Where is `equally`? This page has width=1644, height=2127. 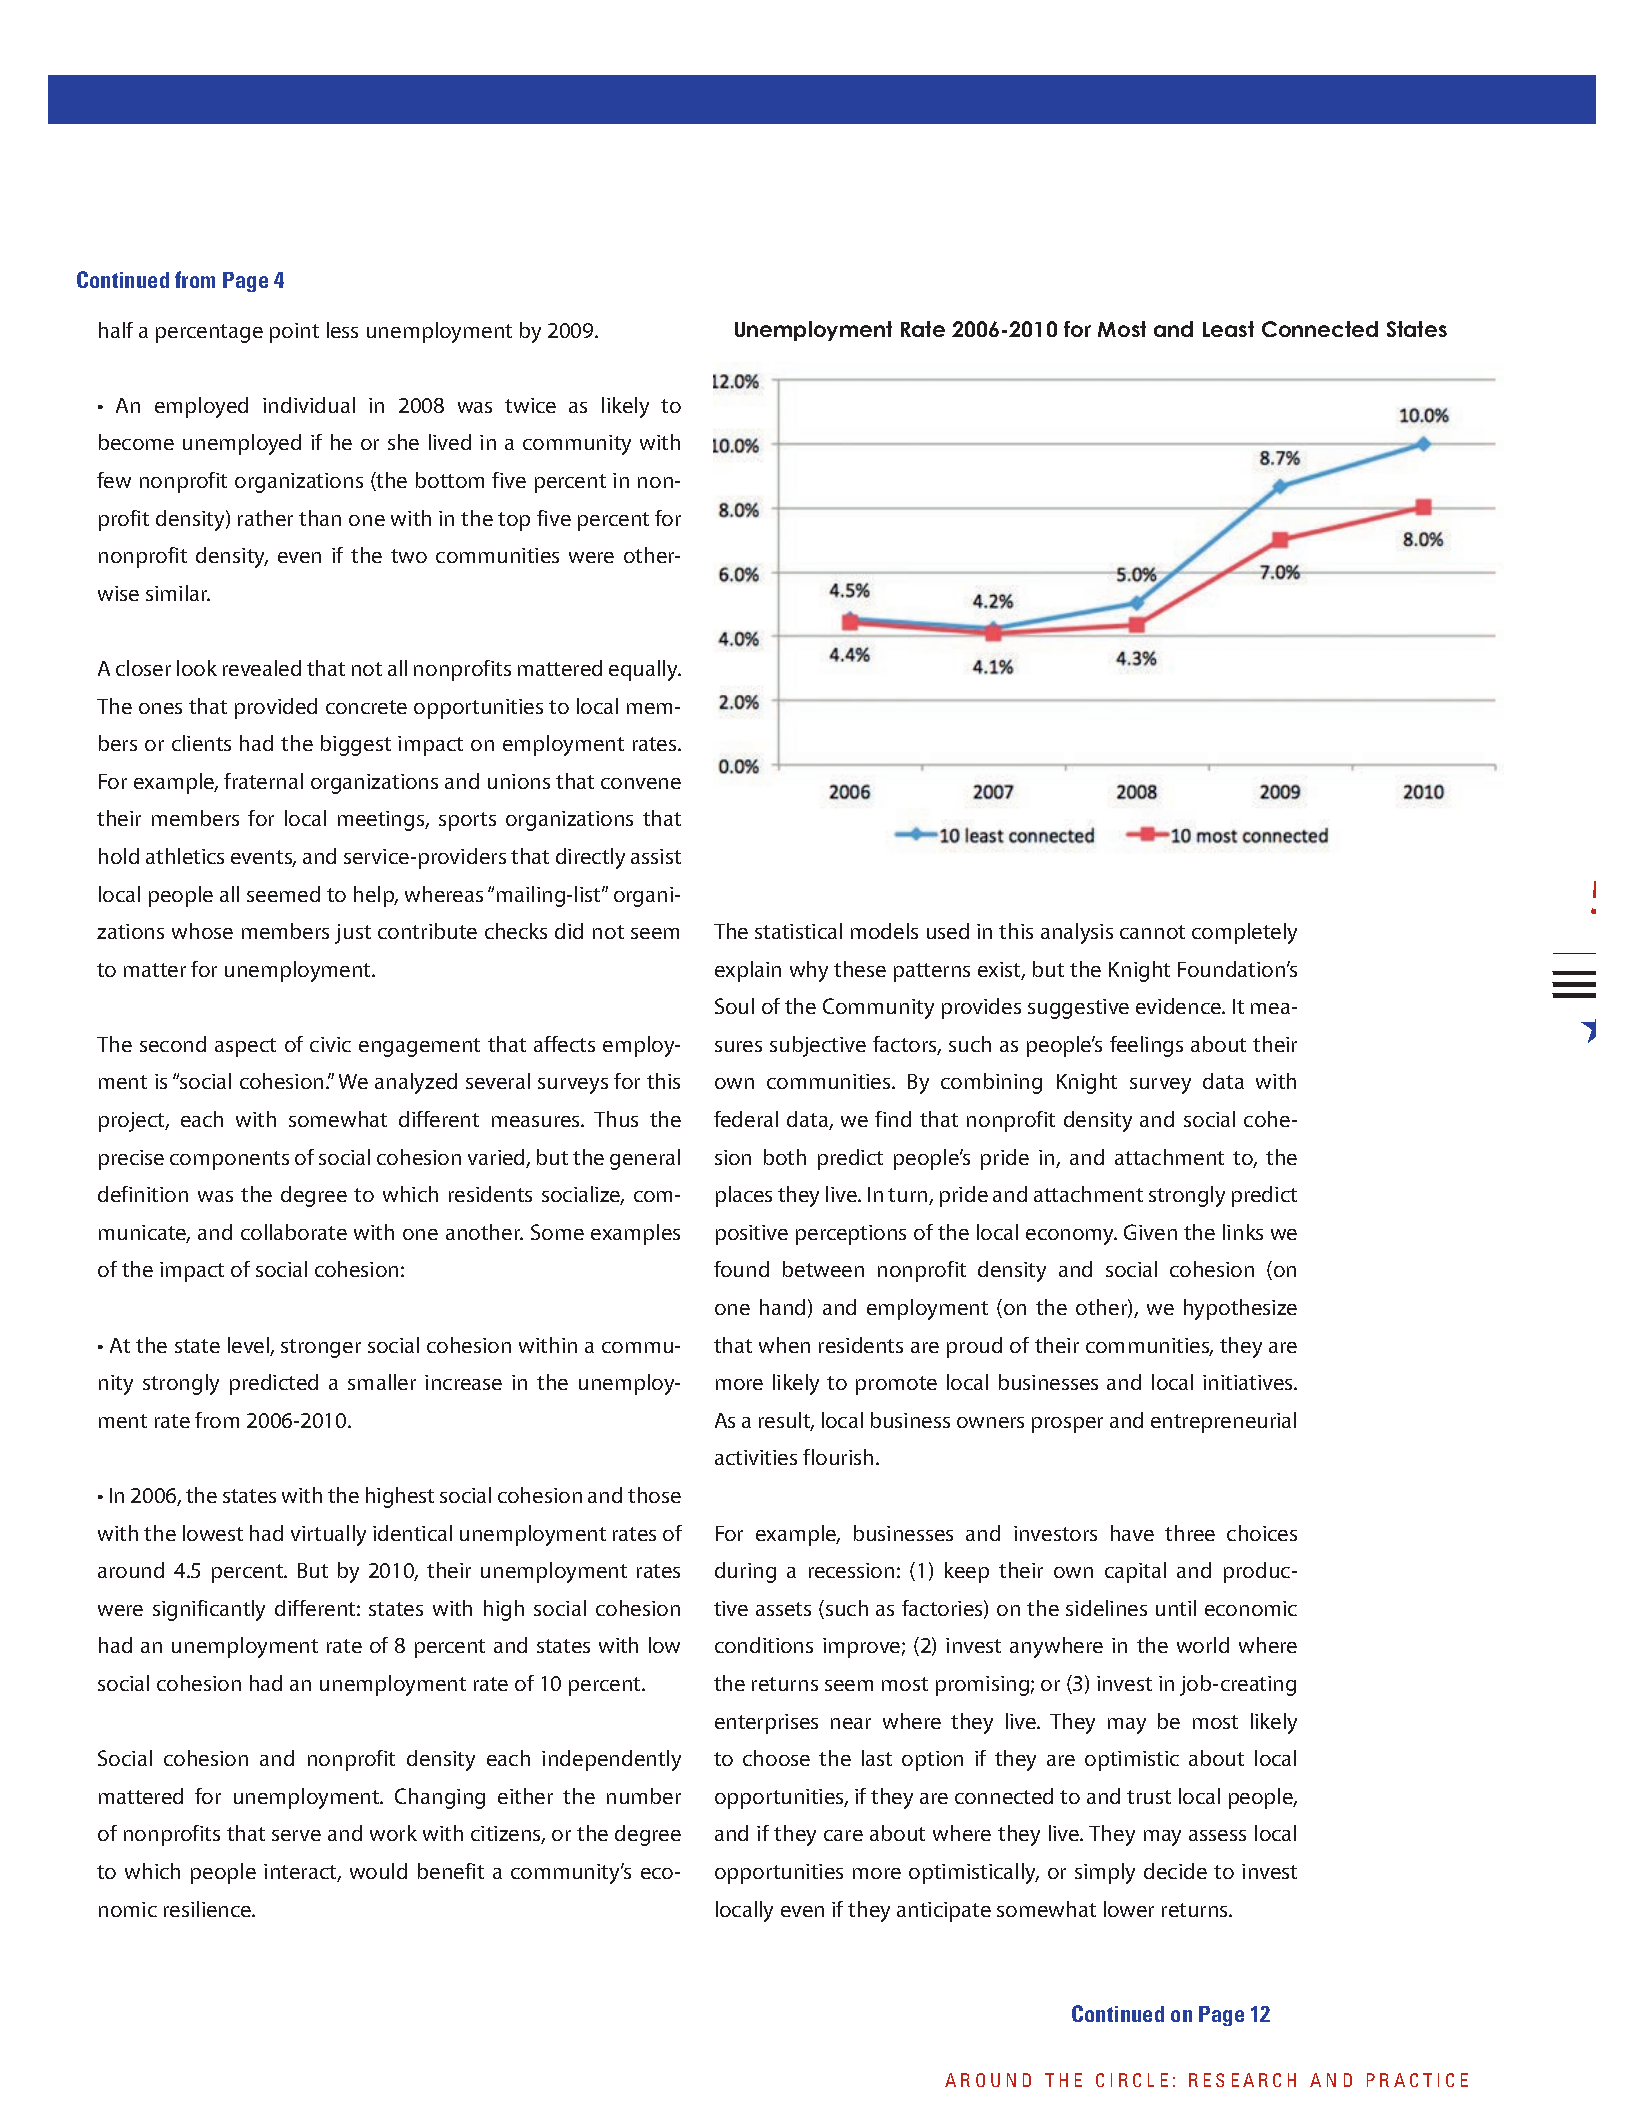
equally is located at coordinates (644, 670).
